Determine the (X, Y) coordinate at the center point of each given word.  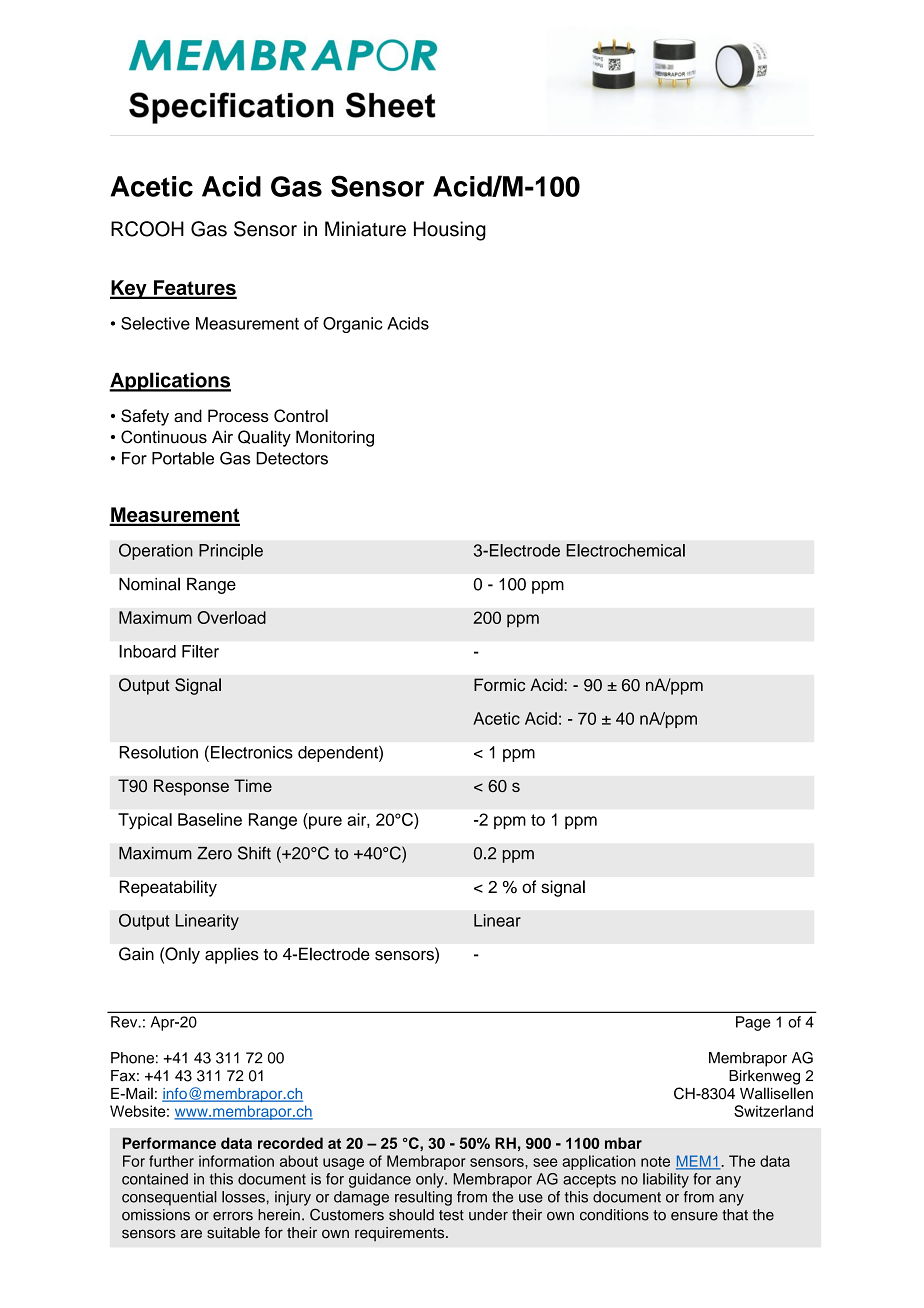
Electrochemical (625, 550)
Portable (183, 458)
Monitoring (335, 438)
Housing (450, 231)
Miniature (365, 229)
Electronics (252, 752)
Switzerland (773, 1111)
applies (232, 955)
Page (753, 1023)
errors (233, 1216)
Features (194, 289)
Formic (499, 685)
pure (324, 822)
